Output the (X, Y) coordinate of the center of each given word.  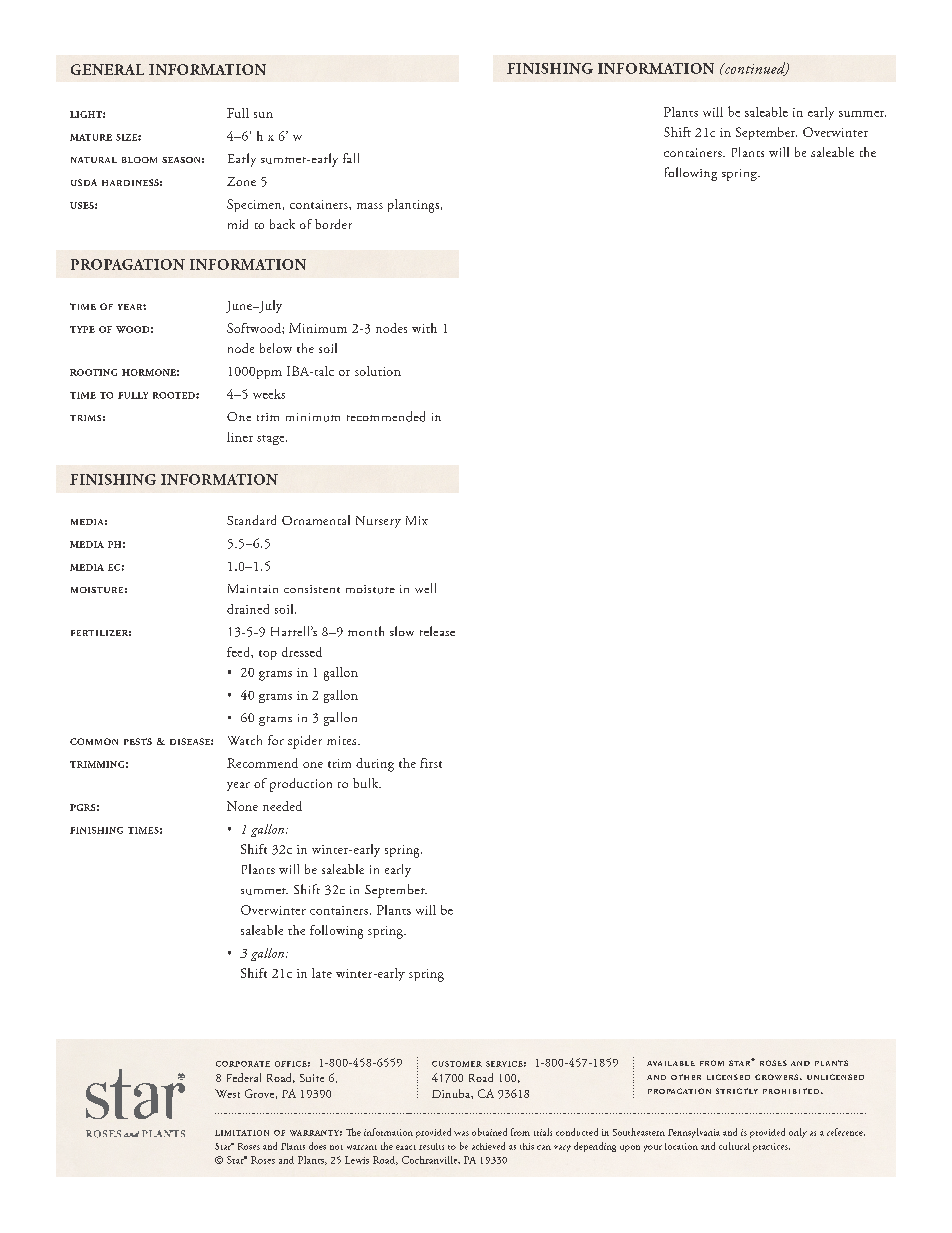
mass (370, 206)
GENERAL (107, 69)
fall (351, 158)
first (431, 763)
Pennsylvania (694, 1133)
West (227, 1093)
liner (240, 437)
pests (138, 741)
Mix (417, 520)
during (375, 765)
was (461, 1133)
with (424, 328)
